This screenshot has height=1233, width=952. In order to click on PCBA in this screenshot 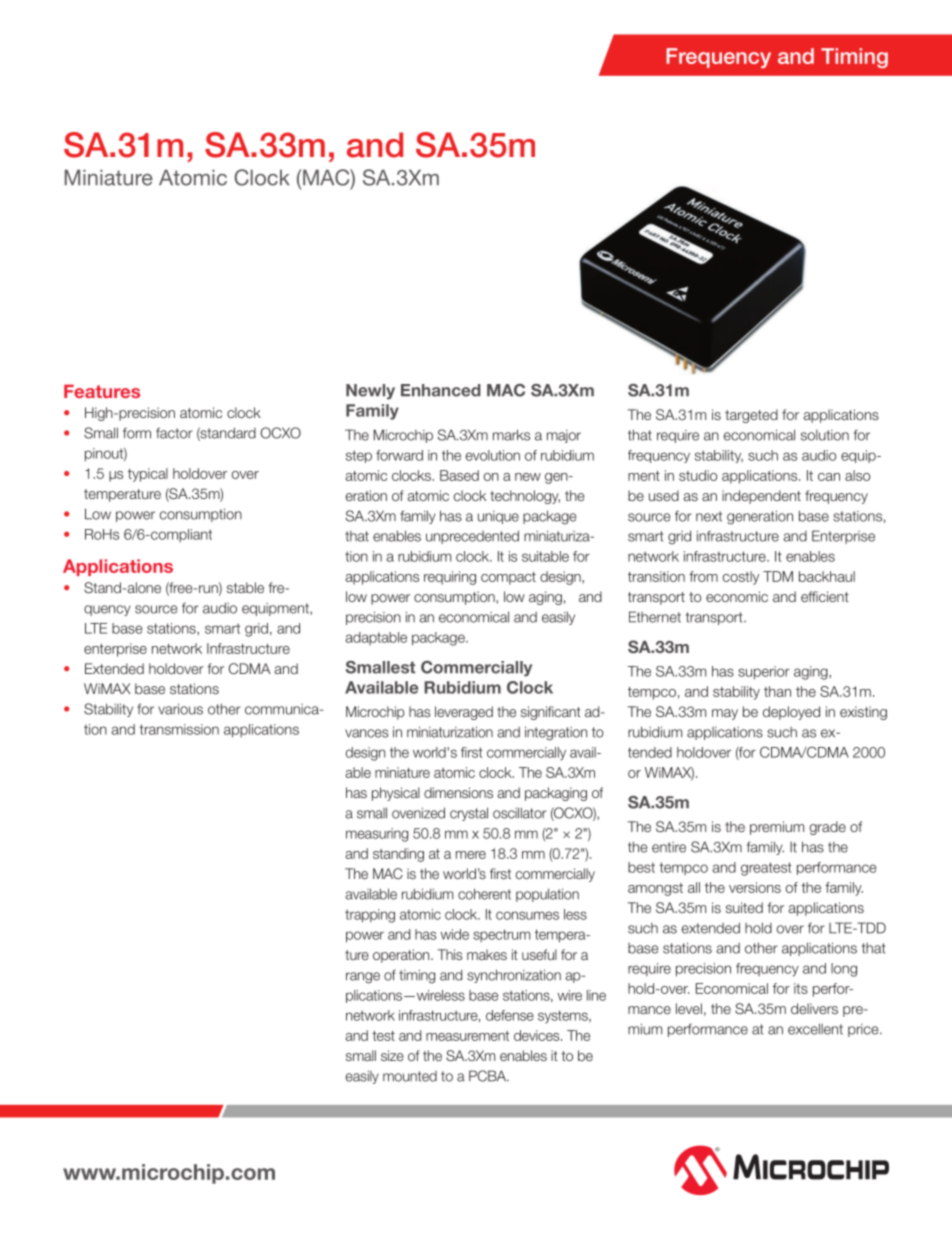, I will do `click(488, 1076)`.
